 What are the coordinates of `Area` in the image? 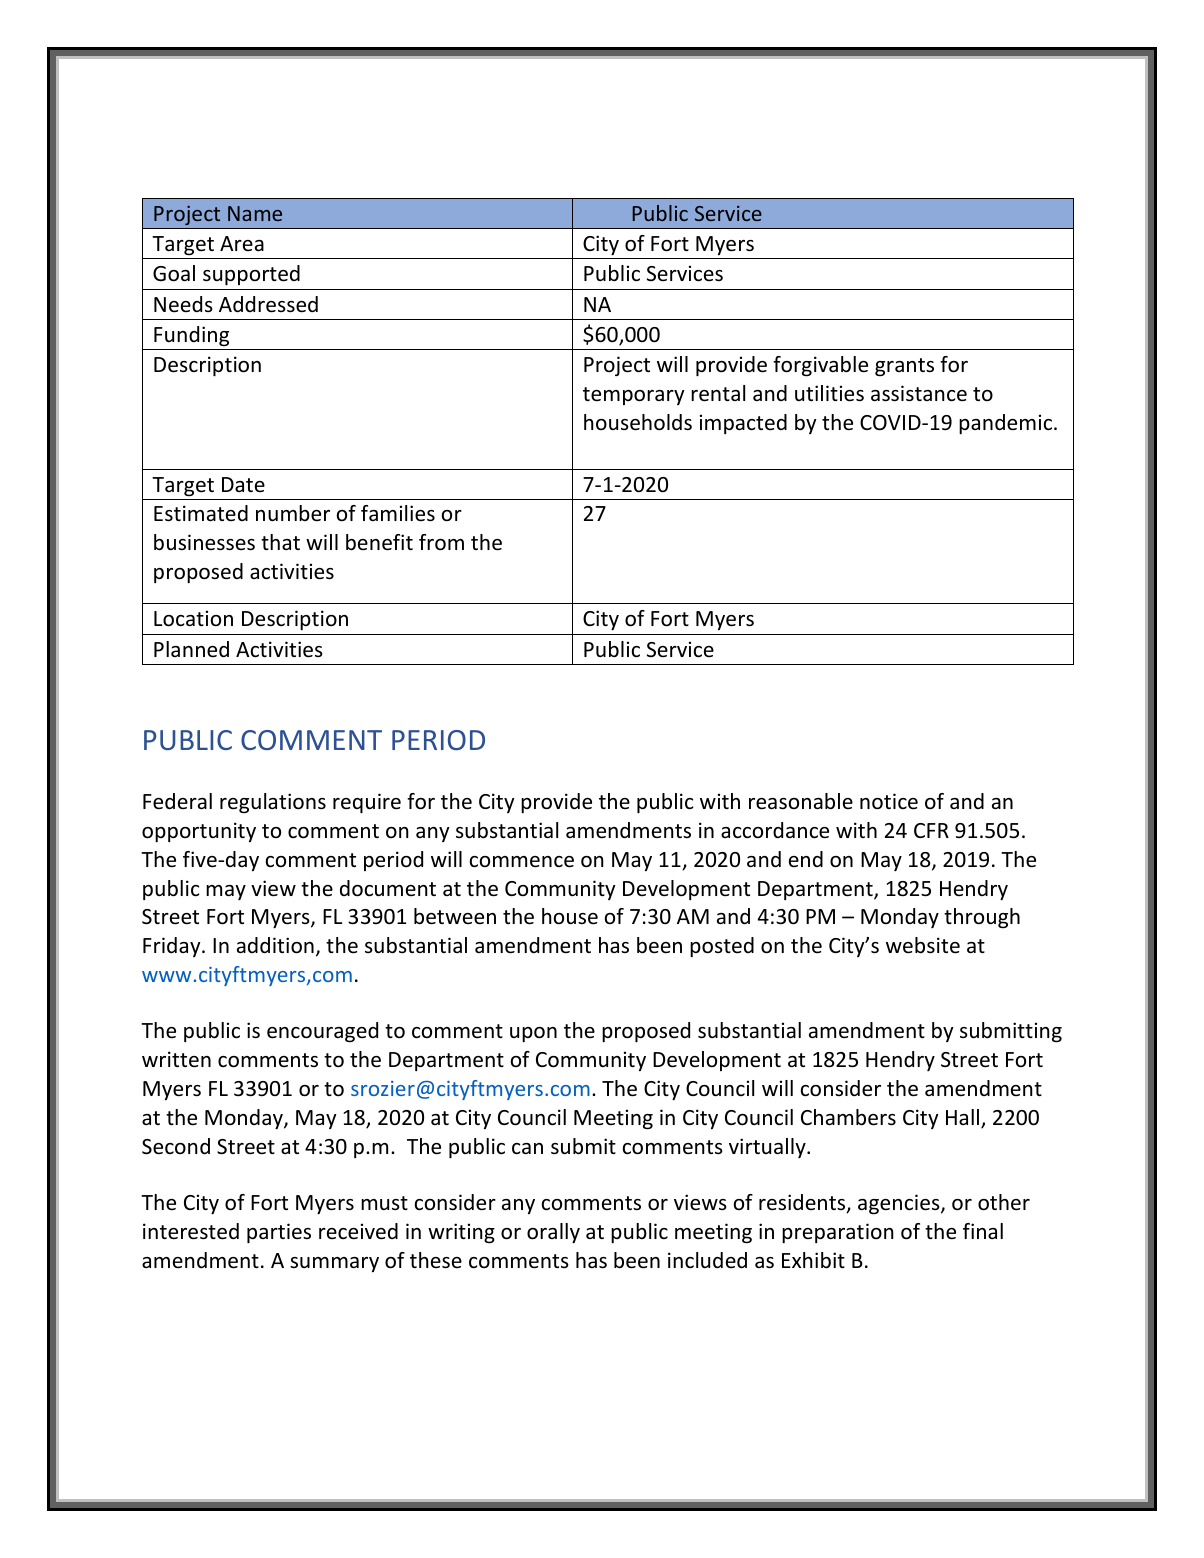 It's located at (242, 243).
